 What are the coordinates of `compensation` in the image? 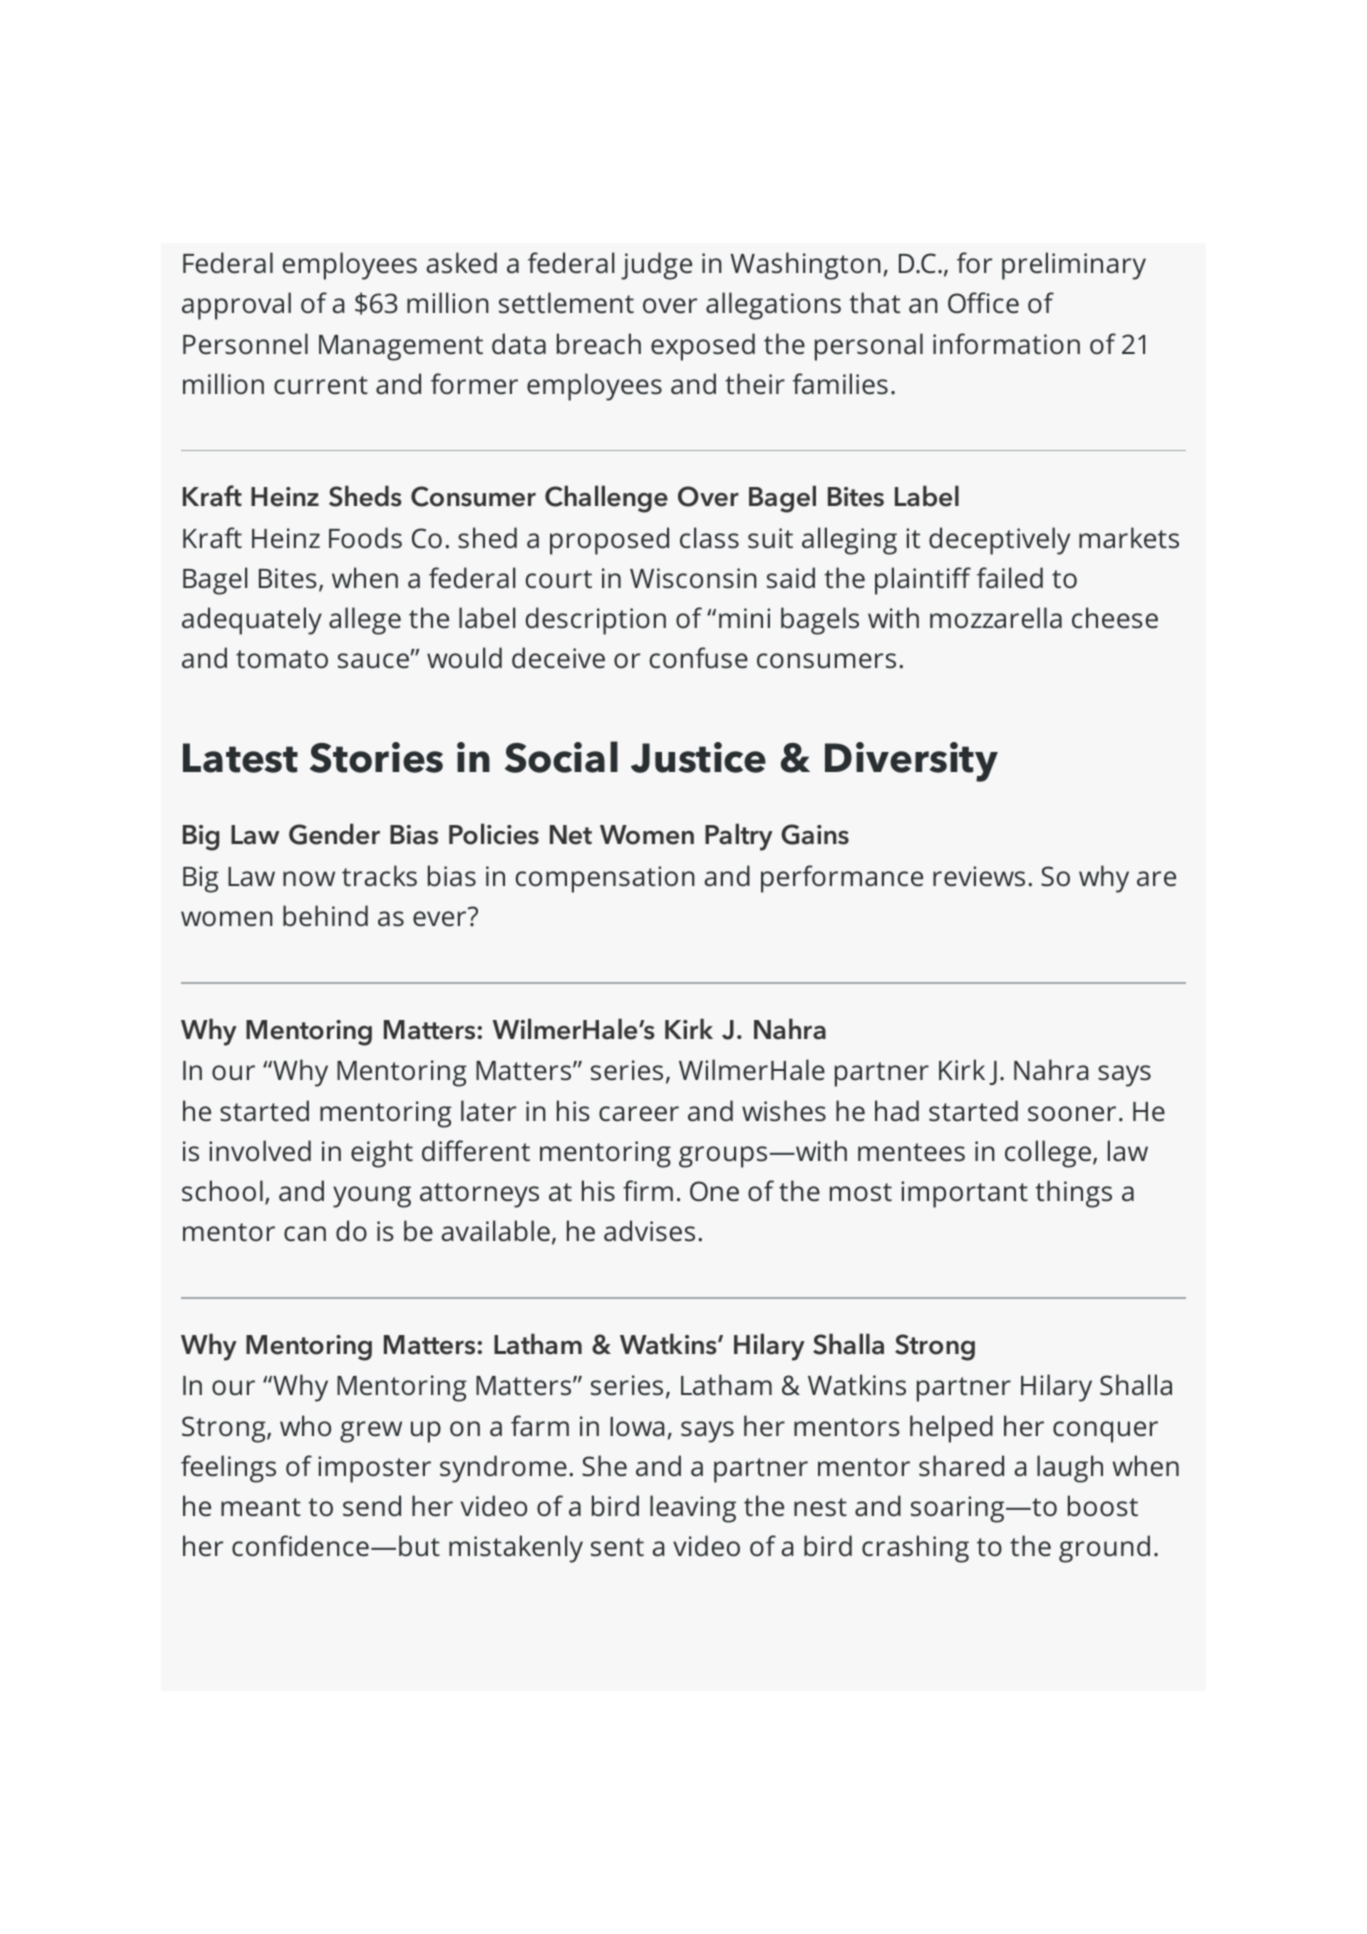 It's located at (605, 879).
